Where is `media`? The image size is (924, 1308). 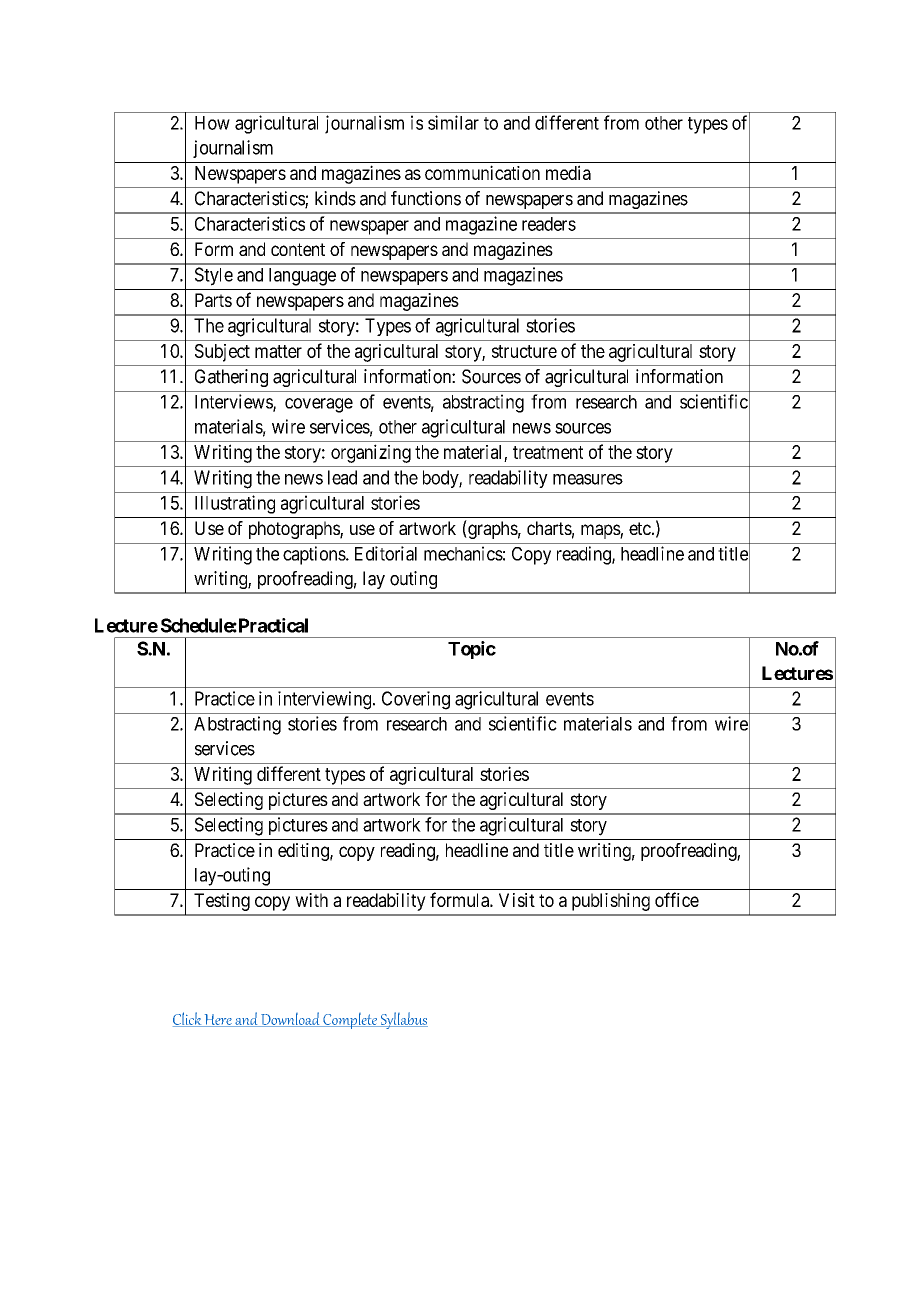
media is located at coordinates (568, 172).
